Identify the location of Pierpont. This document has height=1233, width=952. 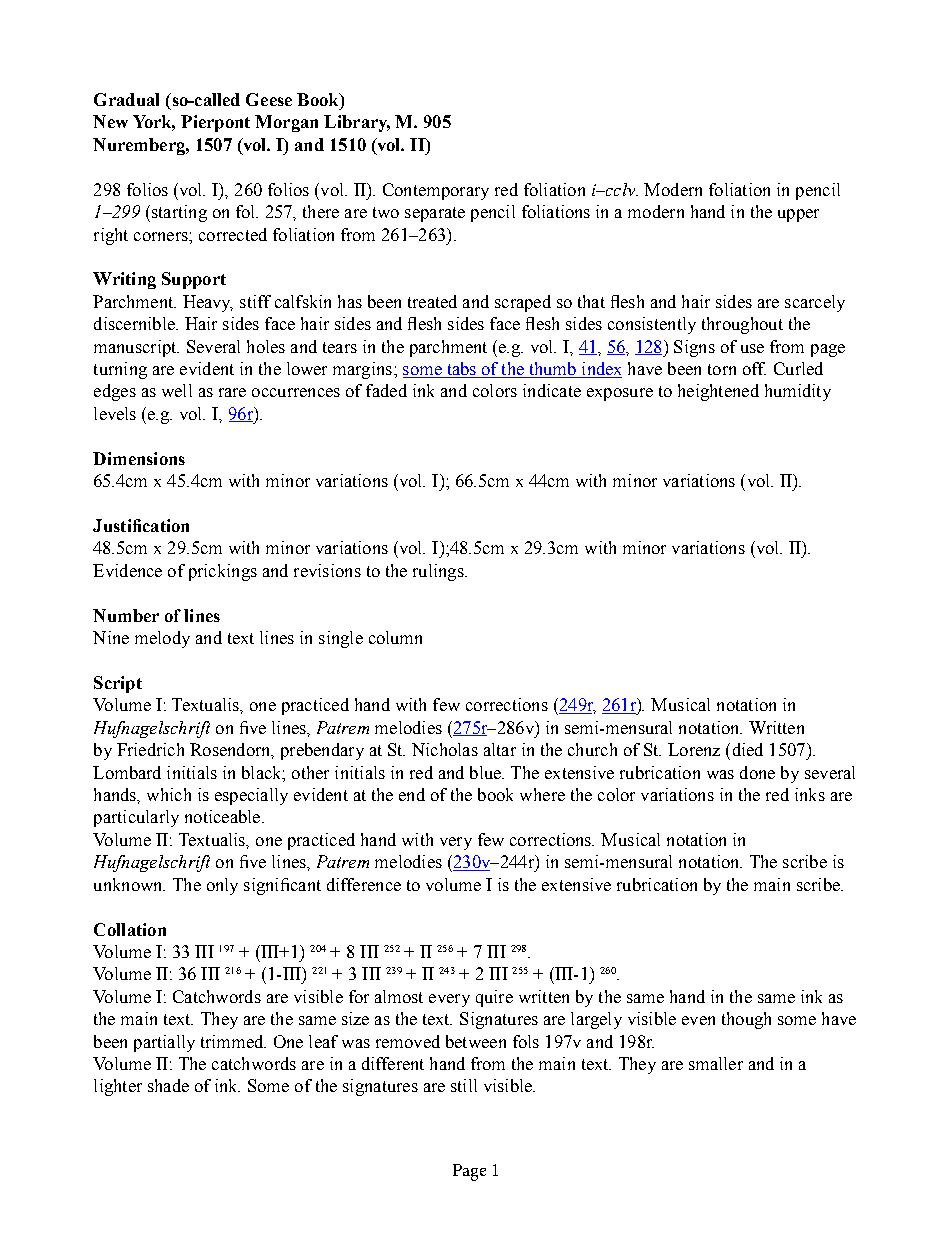
(215, 123).
